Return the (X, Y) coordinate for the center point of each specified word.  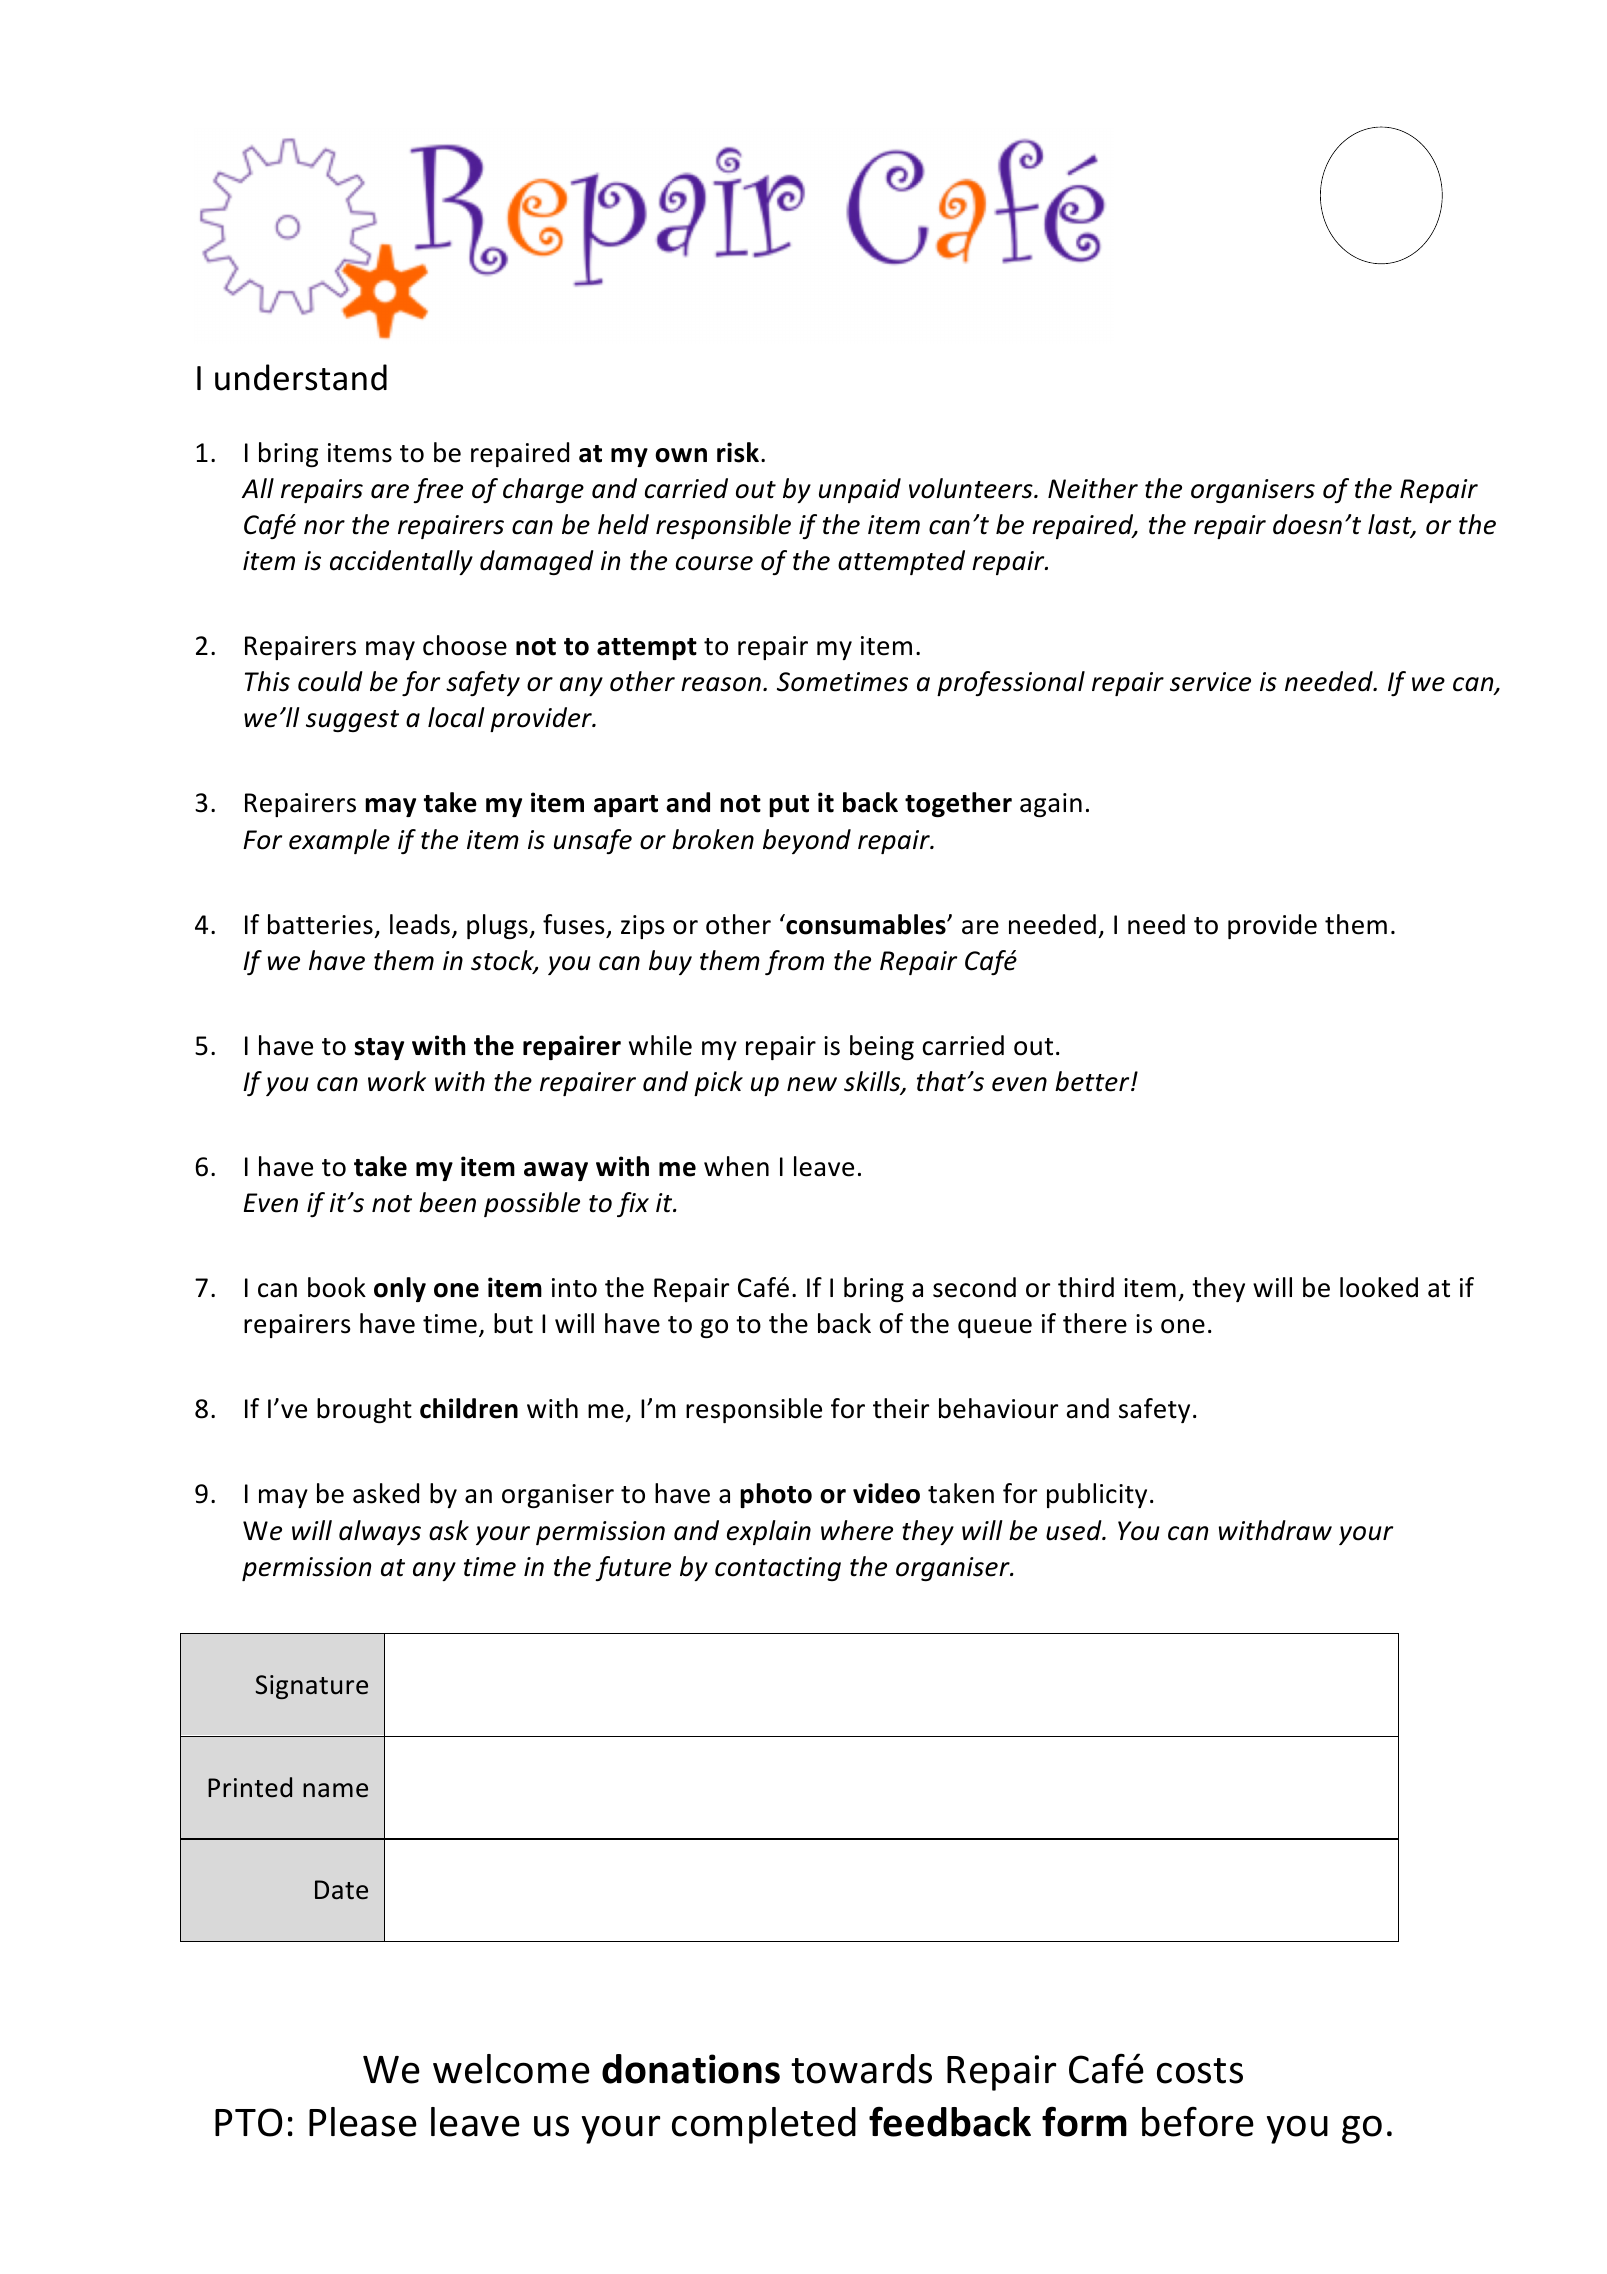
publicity (1097, 1495)
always (380, 1532)
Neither (1093, 488)
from (794, 962)
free (438, 490)
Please (363, 2122)
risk (738, 452)
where (857, 1530)
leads (420, 924)
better (1093, 1081)
